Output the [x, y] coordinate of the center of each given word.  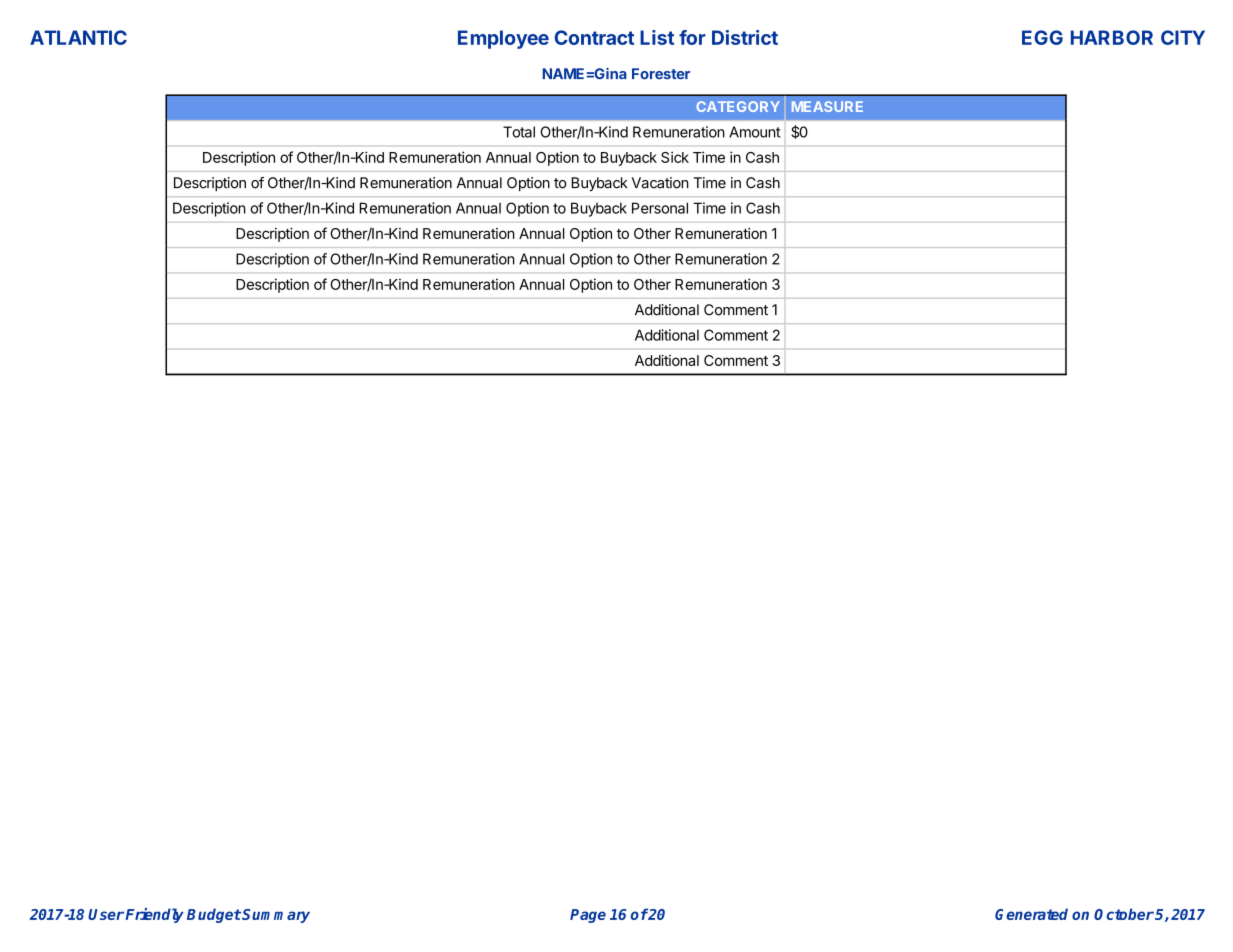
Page [588, 916]
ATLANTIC [78, 37]
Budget [214, 915]
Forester [661, 74]
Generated [1031, 914]
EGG [1042, 37]
